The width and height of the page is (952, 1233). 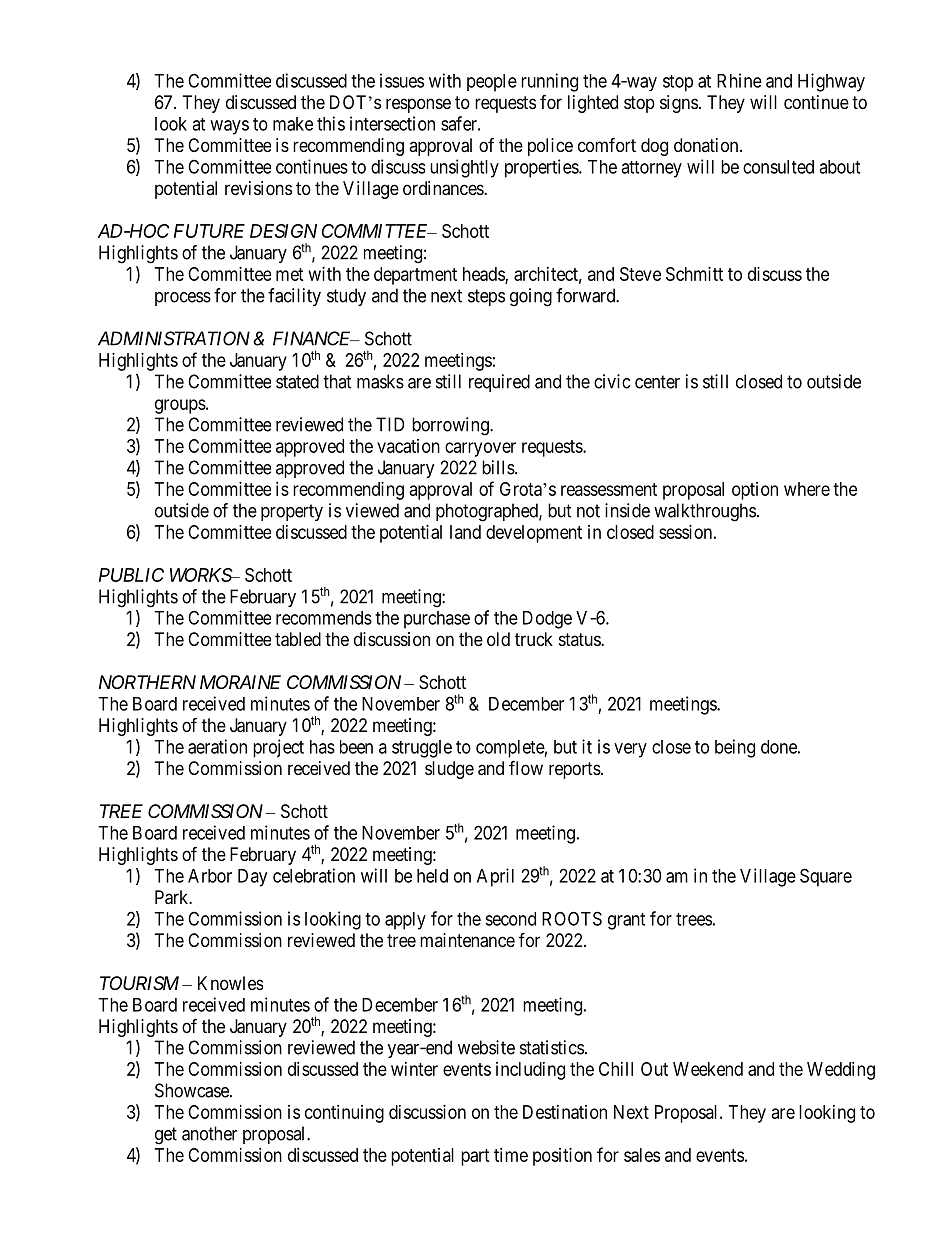 I want to click on ways, so click(x=229, y=127).
